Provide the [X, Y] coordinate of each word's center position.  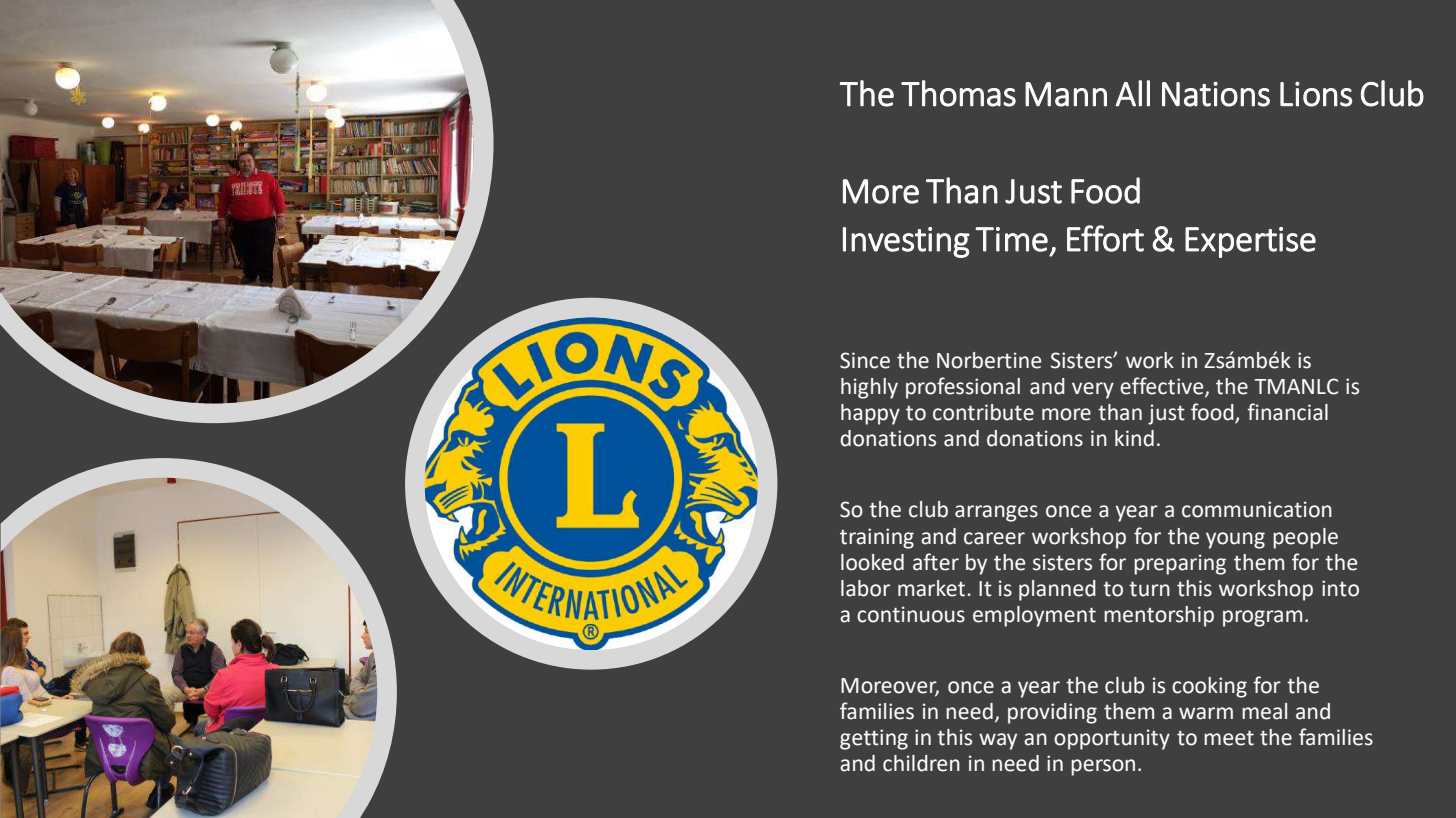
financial [1287, 412]
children [921, 763]
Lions [1316, 94]
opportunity [1112, 739]
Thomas [958, 93]
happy [870, 414]
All [1133, 93]
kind [1134, 438]
